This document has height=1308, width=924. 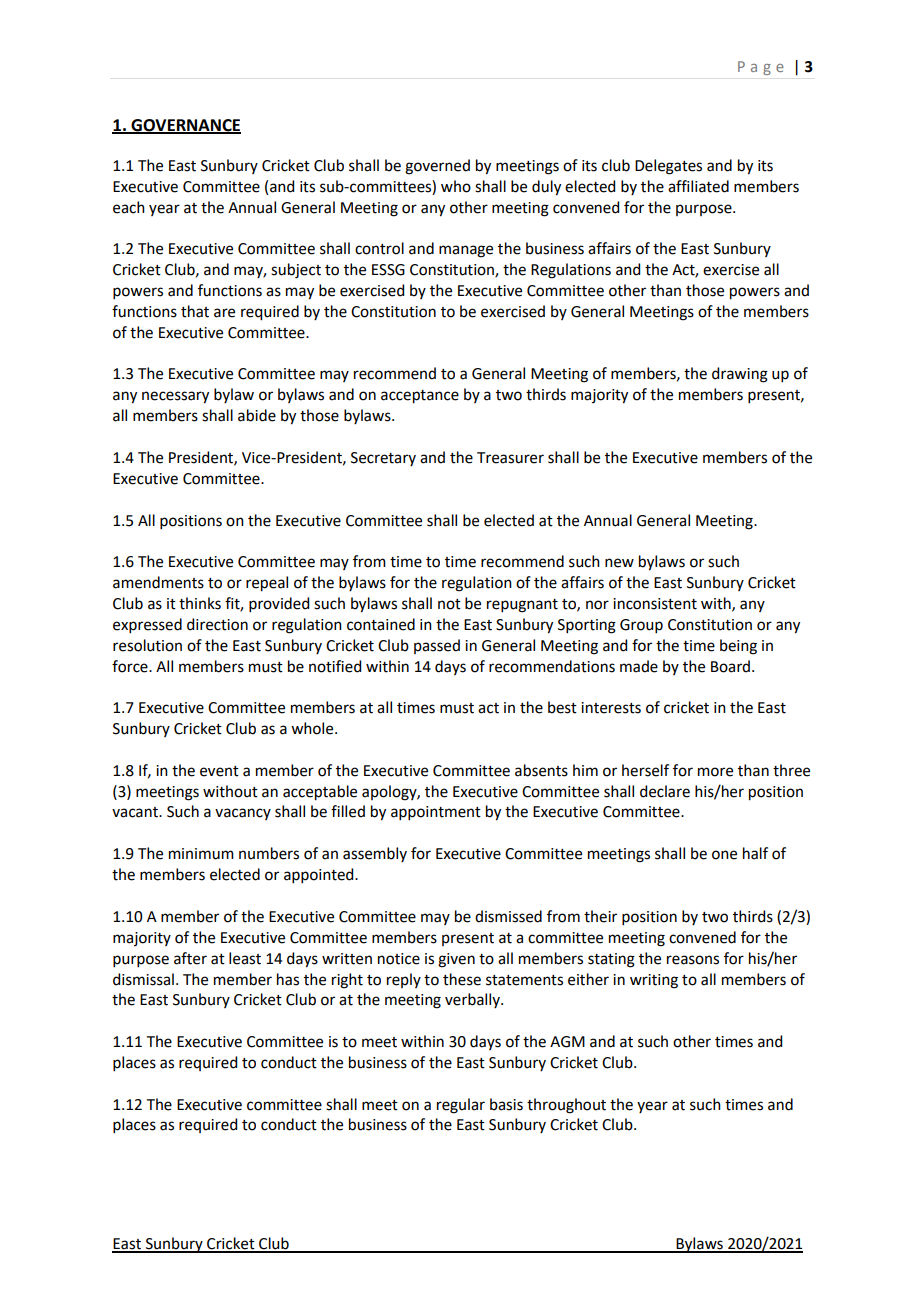 I want to click on new, so click(x=619, y=563).
